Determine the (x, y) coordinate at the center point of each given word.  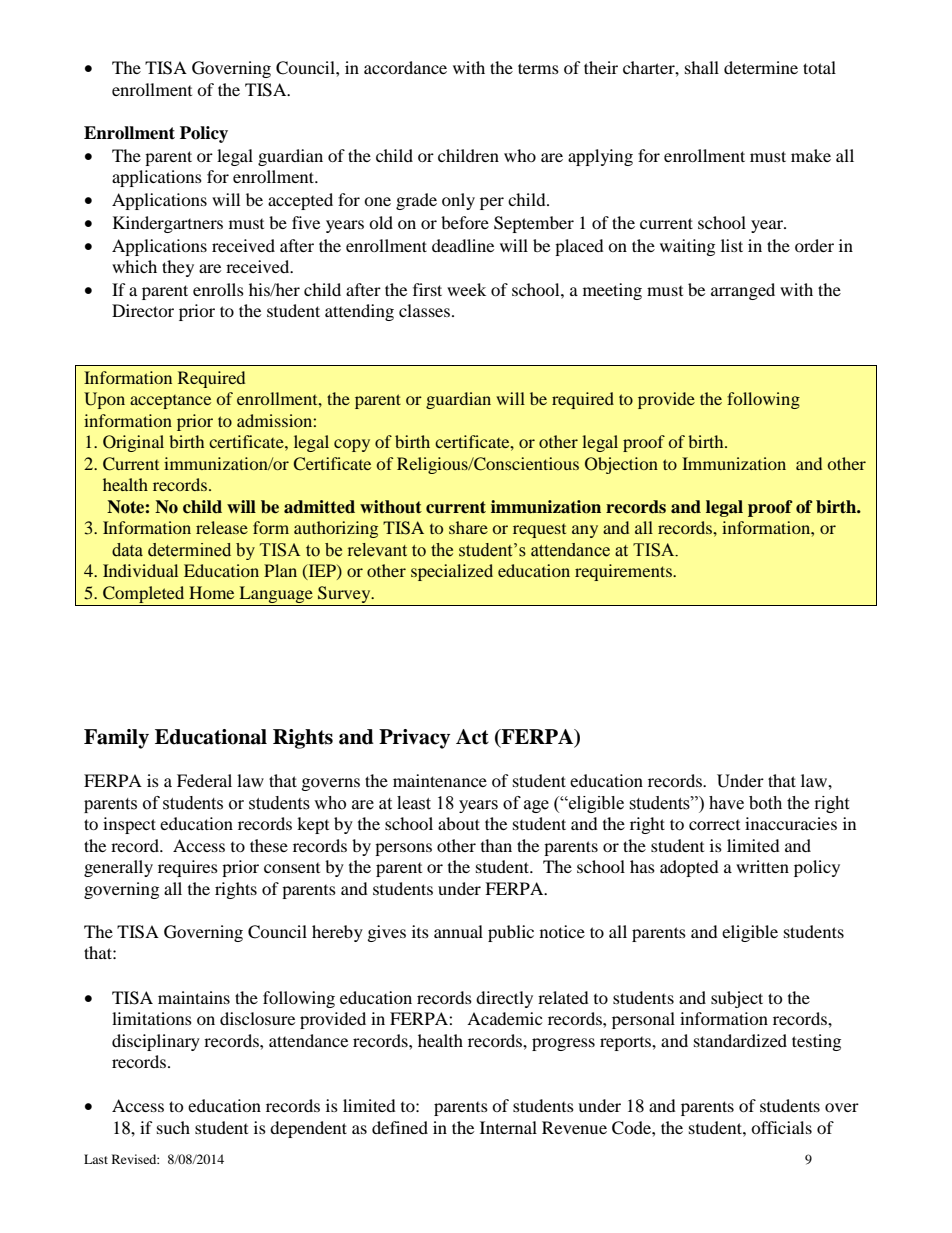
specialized (452, 572)
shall (702, 67)
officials (781, 1127)
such (173, 1127)
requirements (624, 572)
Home (211, 592)
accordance (405, 67)
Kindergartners (168, 224)
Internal (508, 1127)
